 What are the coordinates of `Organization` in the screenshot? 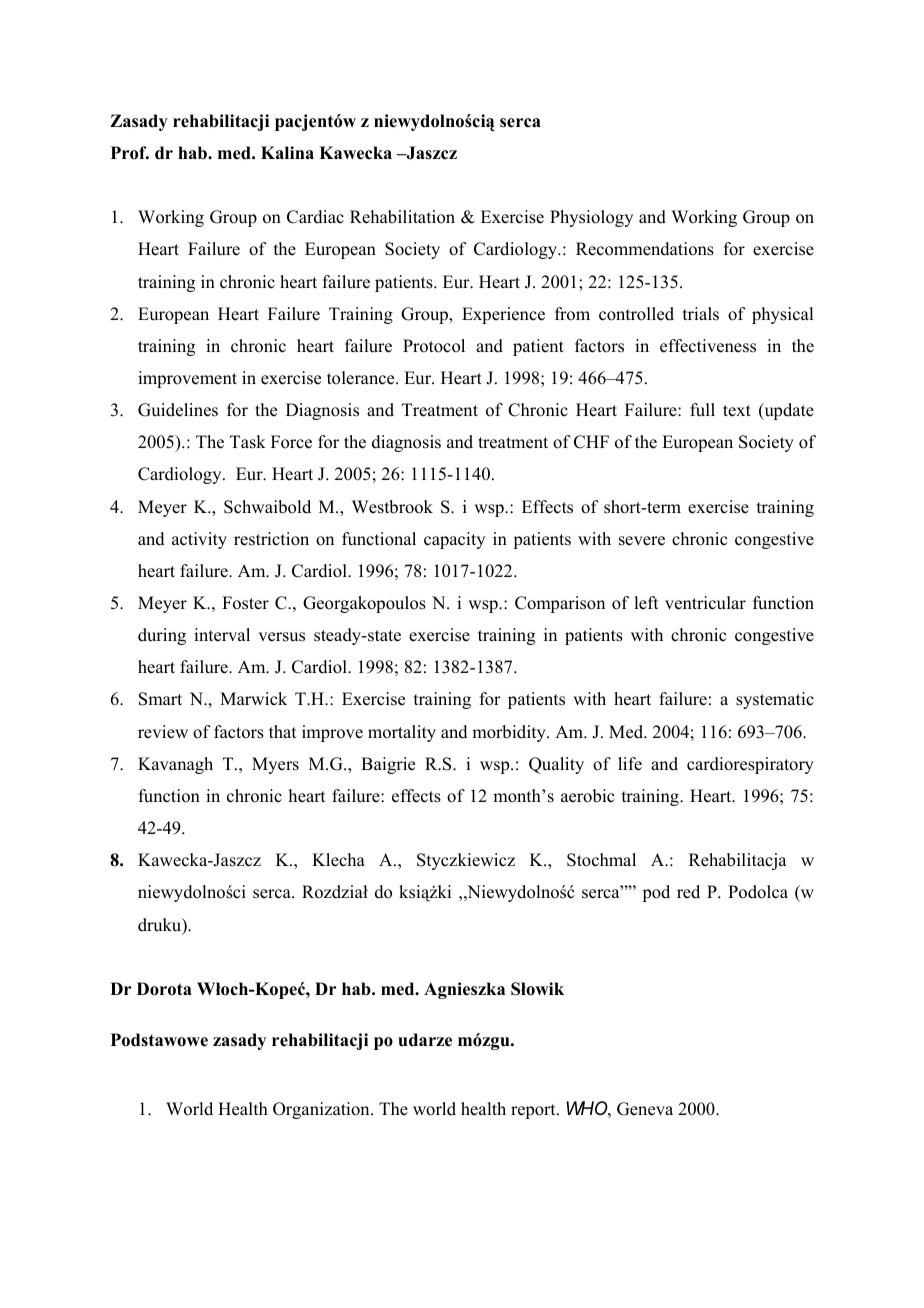 It's located at (322, 1110).
